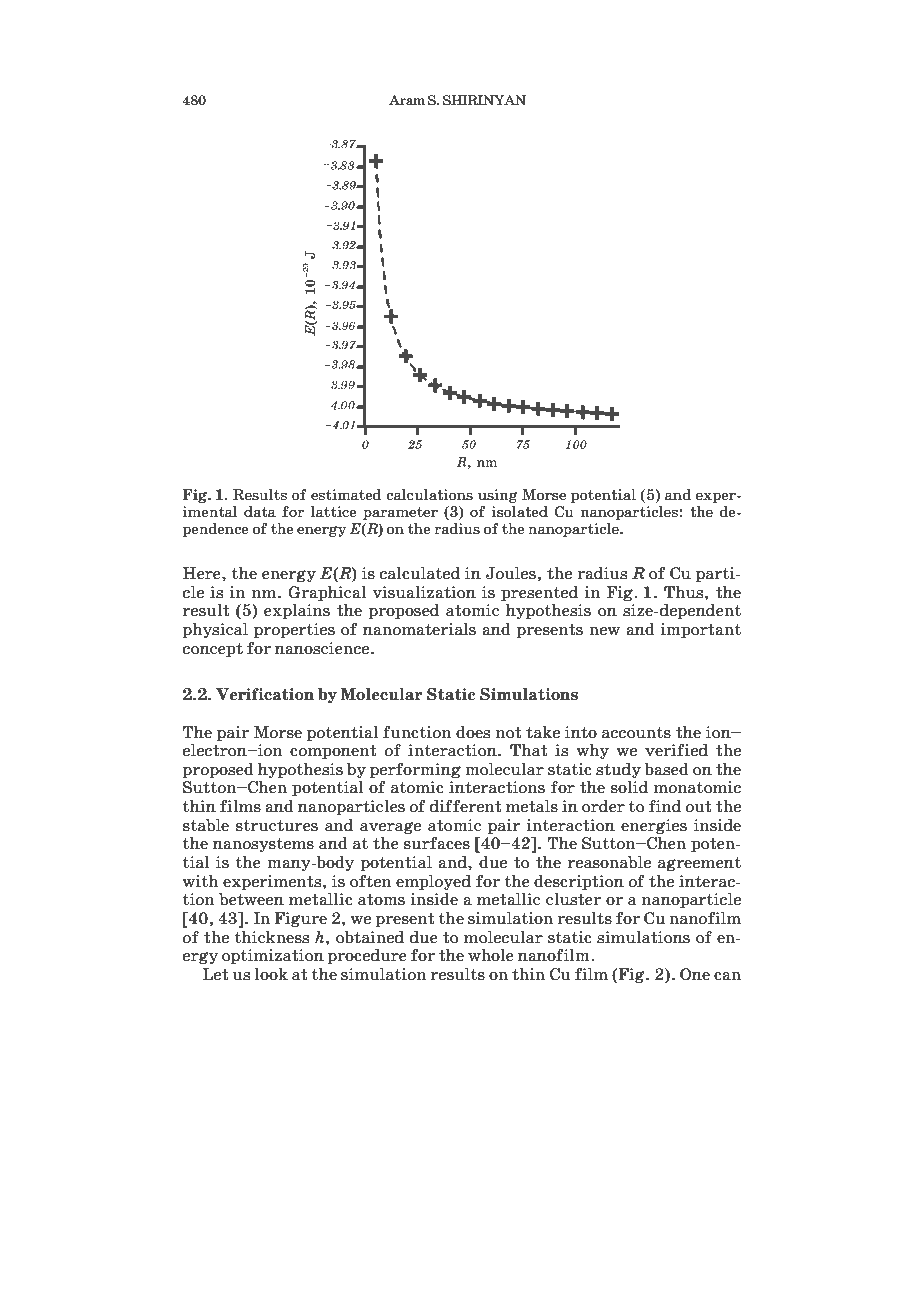 The width and height of the page is (924, 1308). Describe the element at coordinates (271, 974) in the page. I see `look` at that location.
